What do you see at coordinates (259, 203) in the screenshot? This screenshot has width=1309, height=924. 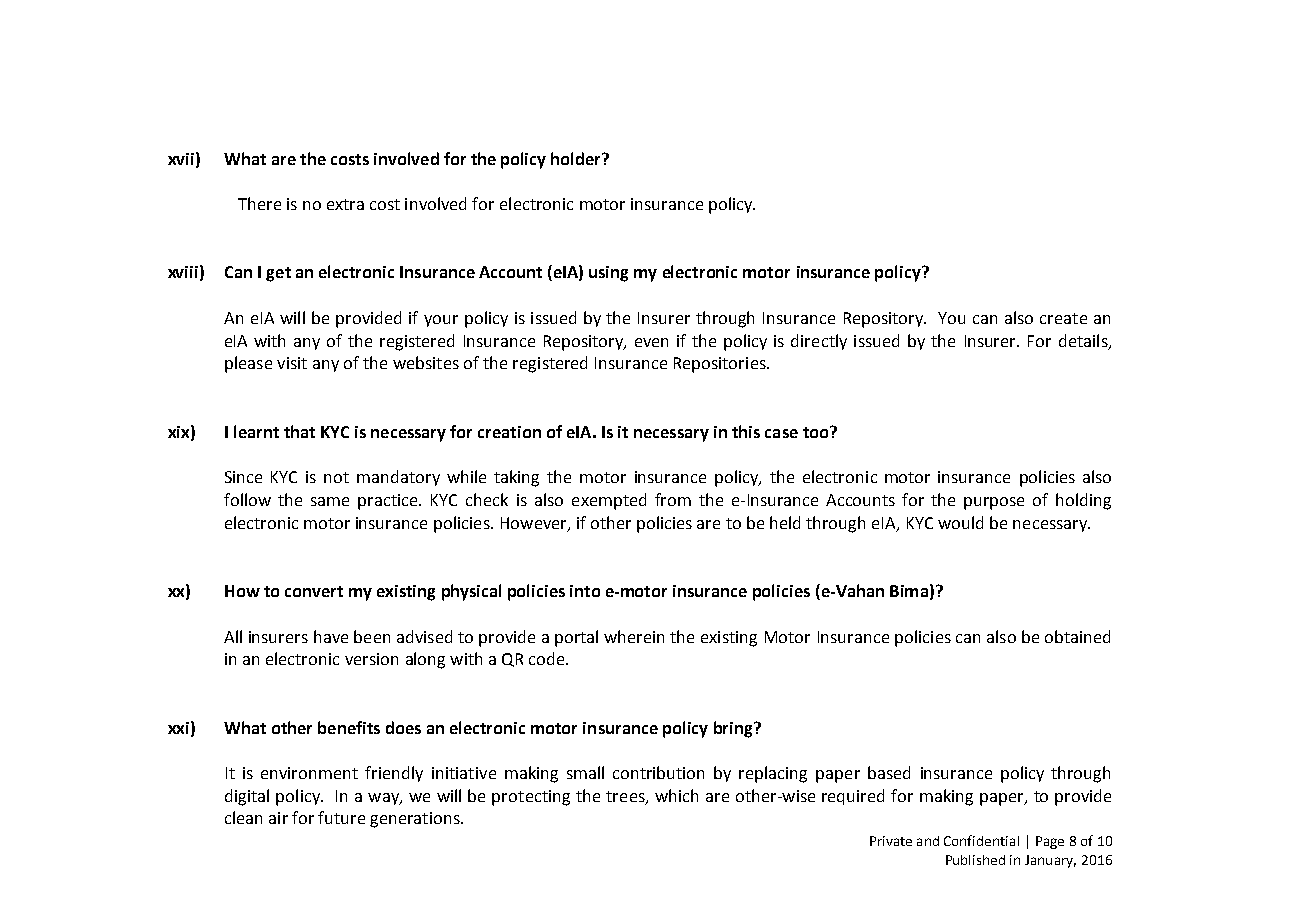 I see `There` at bounding box center [259, 203].
